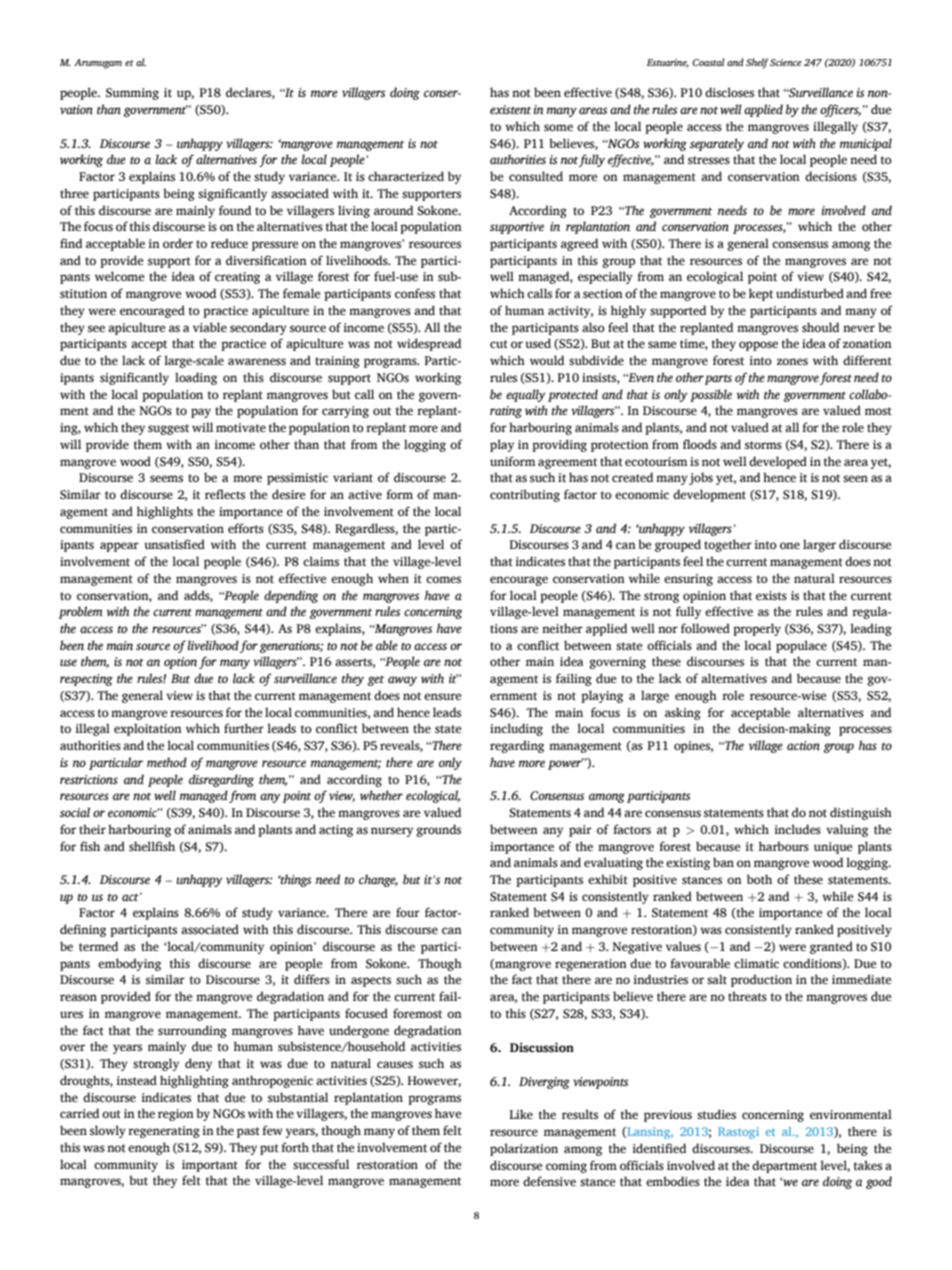  I want to click on polarization, so click(524, 1149).
